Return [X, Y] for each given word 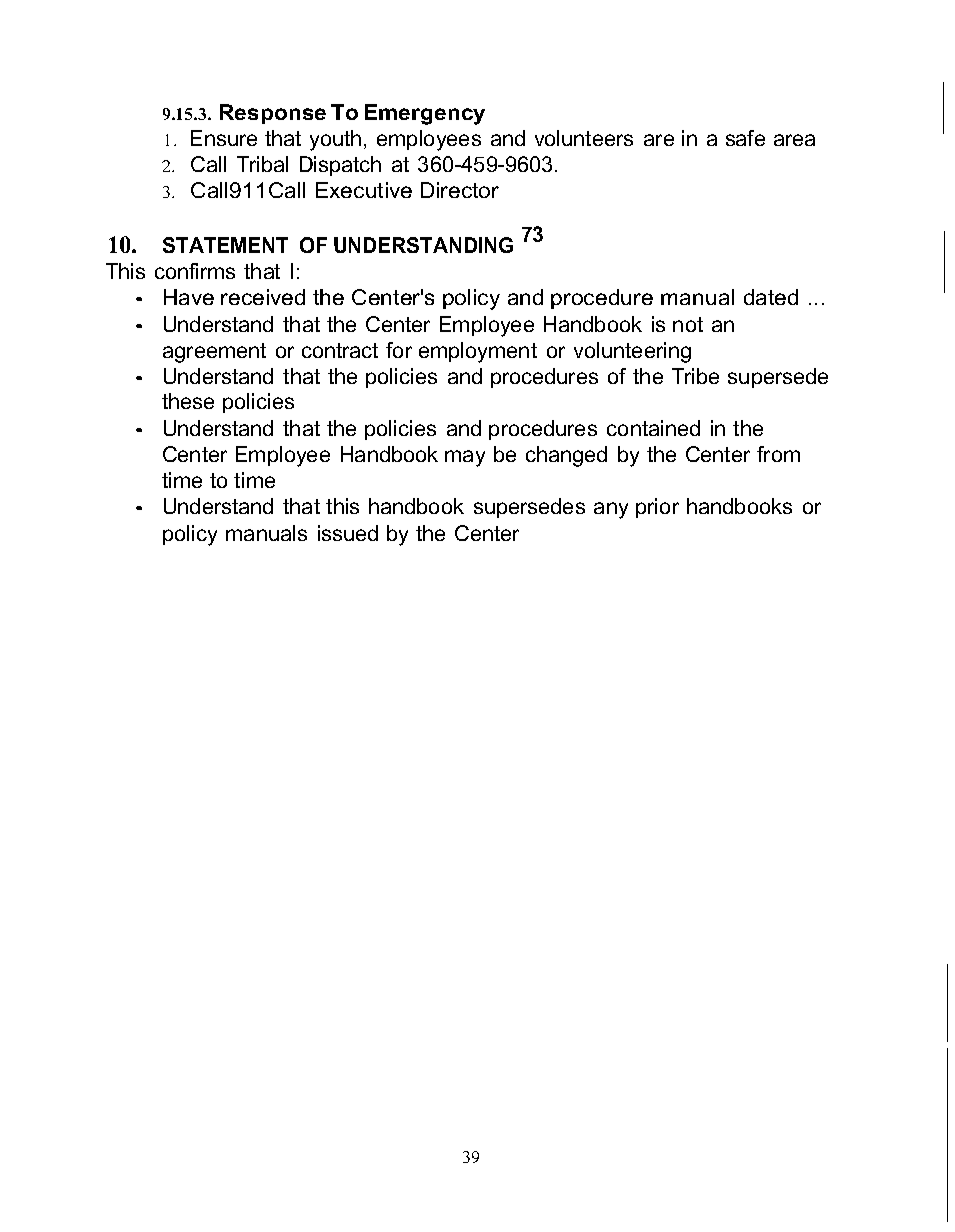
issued [348, 533]
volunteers [584, 138]
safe [745, 138]
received [263, 297]
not [688, 324]
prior [657, 508]
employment [478, 352]
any [611, 510]
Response [273, 114]
